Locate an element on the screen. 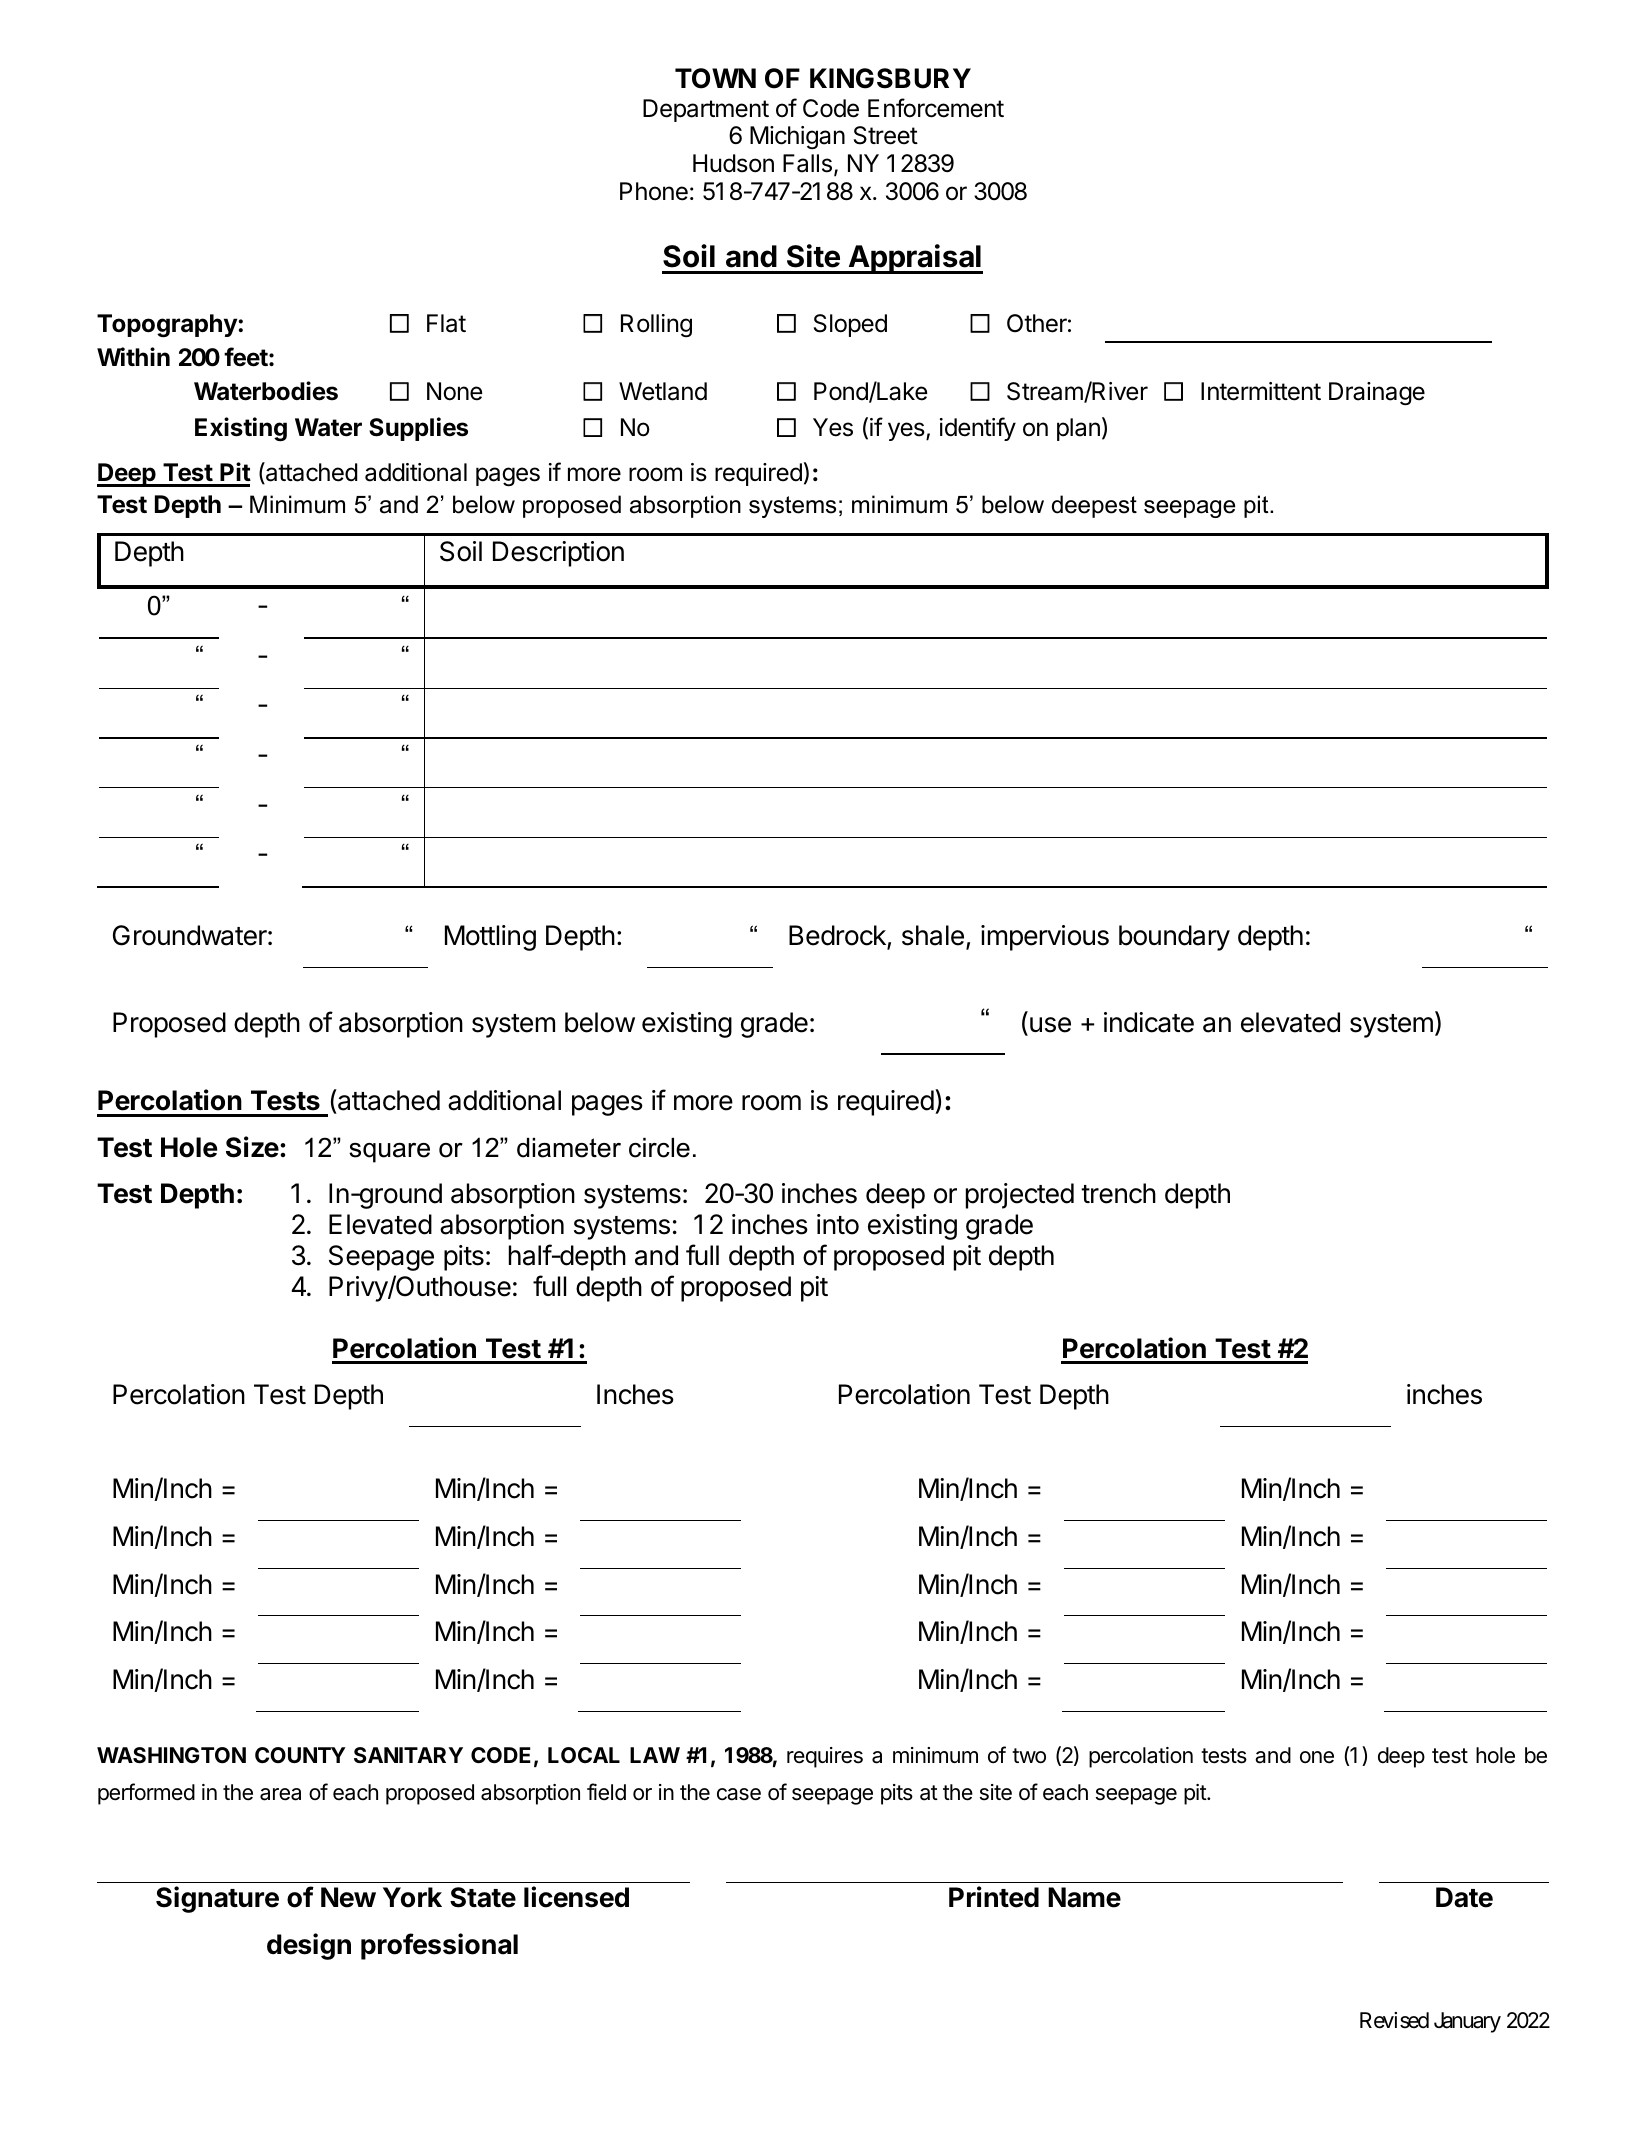 The height and width of the screenshot is (2129, 1645). boundary is located at coordinates (1174, 938).
